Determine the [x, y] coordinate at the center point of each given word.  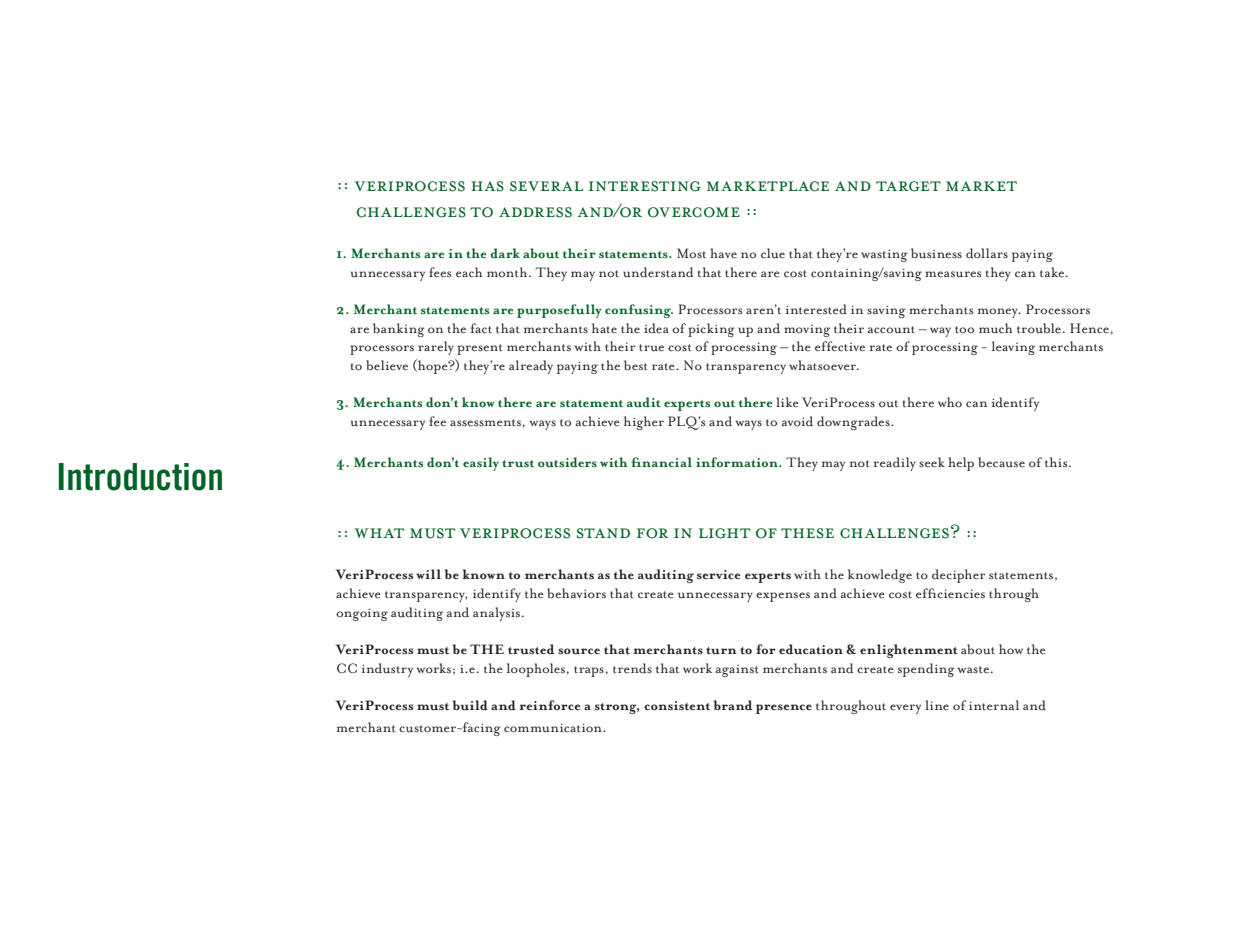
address [535, 212]
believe [387, 365]
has [487, 186]
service [718, 575]
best [636, 365]
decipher [958, 576]
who [950, 402]
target [908, 186]
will [428, 574]
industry [387, 670]
